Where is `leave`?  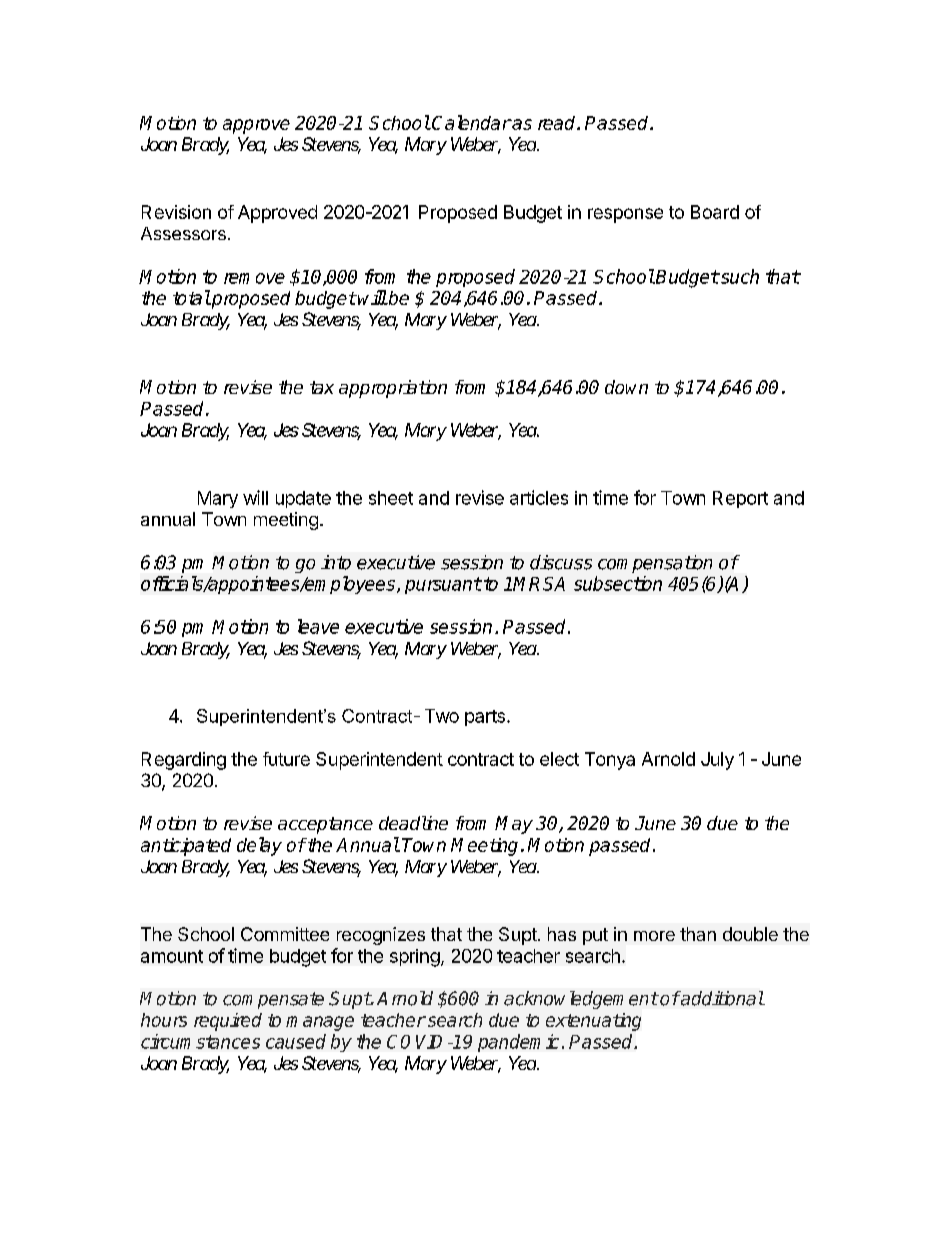
leave is located at coordinates (318, 626).
